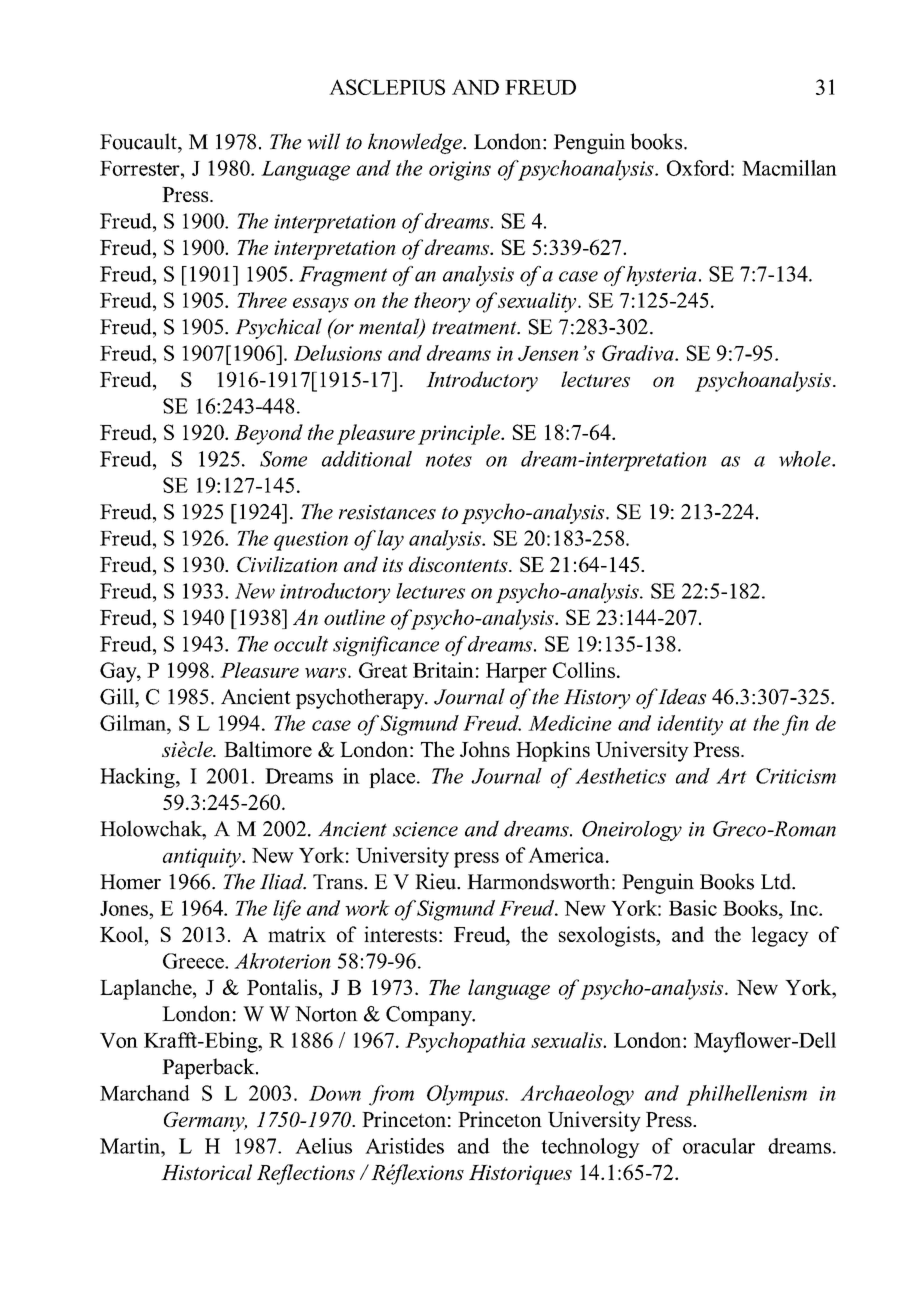  Describe the element at coordinates (404, 1146) in the screenshot. I see `Aristides` at that location.
